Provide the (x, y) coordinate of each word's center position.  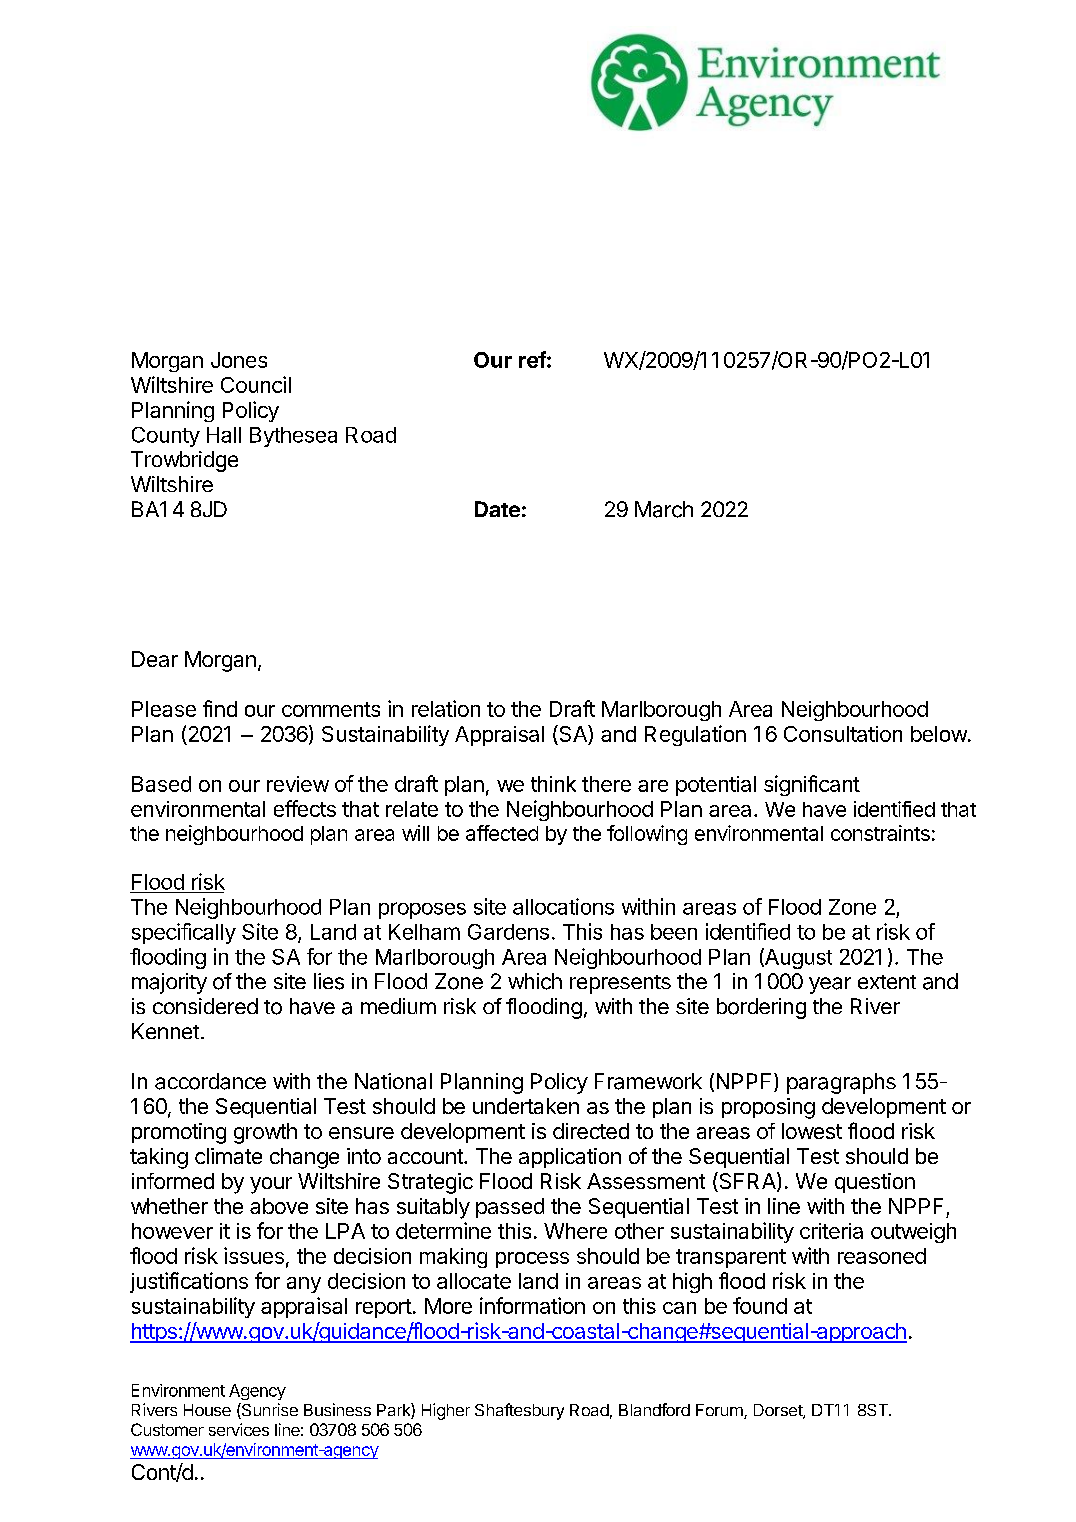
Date (497, 509)
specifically (184, 933)
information (532, 1305)
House (207, 1410)
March (664, 509)
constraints (880, 833)
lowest (812, 1131)
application (570, 1158)
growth (265, 1133)
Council (256, 384)
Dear (155, 659)
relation (446, 708)
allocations (563, 906)
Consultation (843, 734)
